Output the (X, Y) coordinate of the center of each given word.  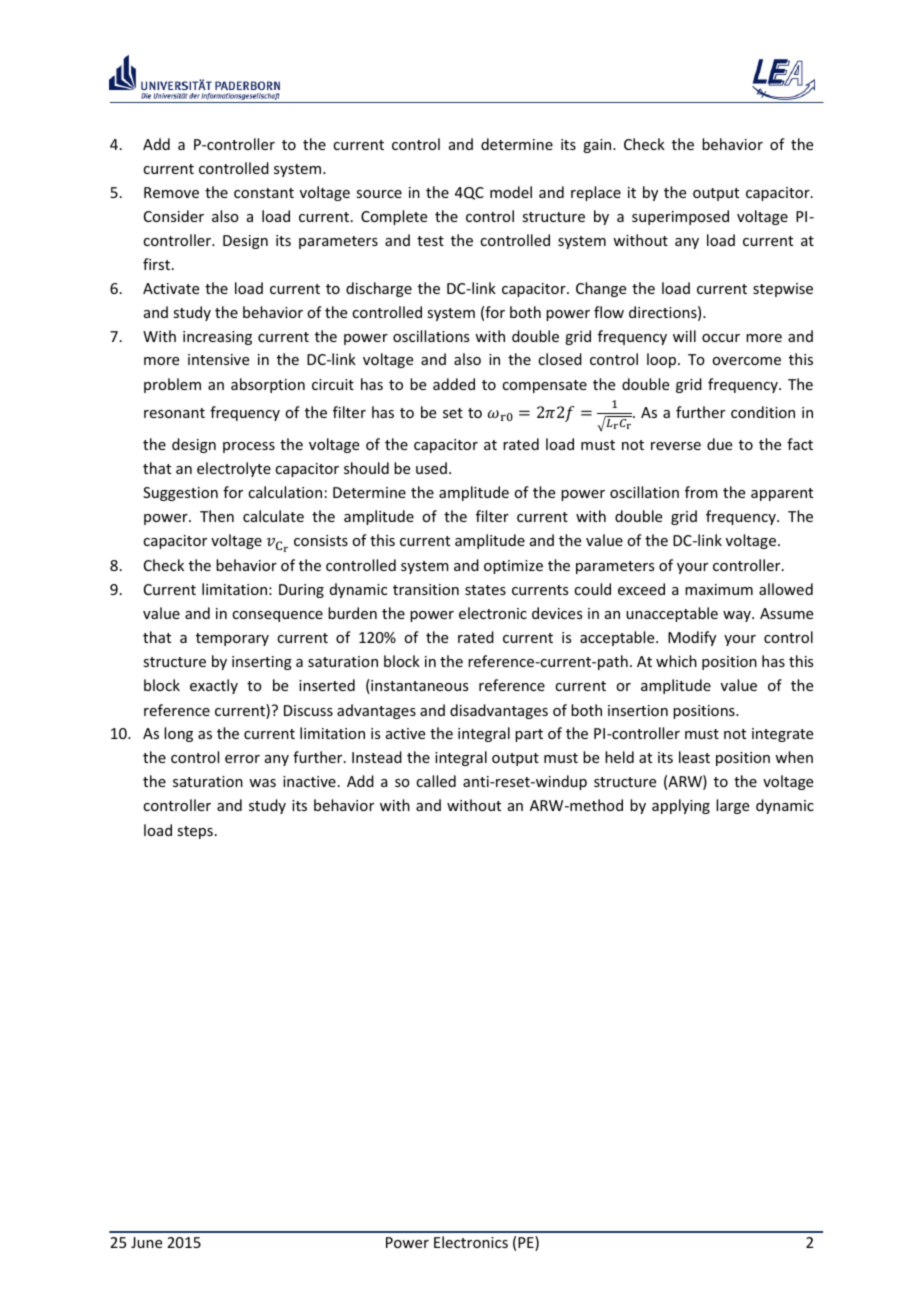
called (436, 781)
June (146, 1242)
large (732, 806)
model (511, 192)
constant (264, 193)
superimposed (680, 217)
